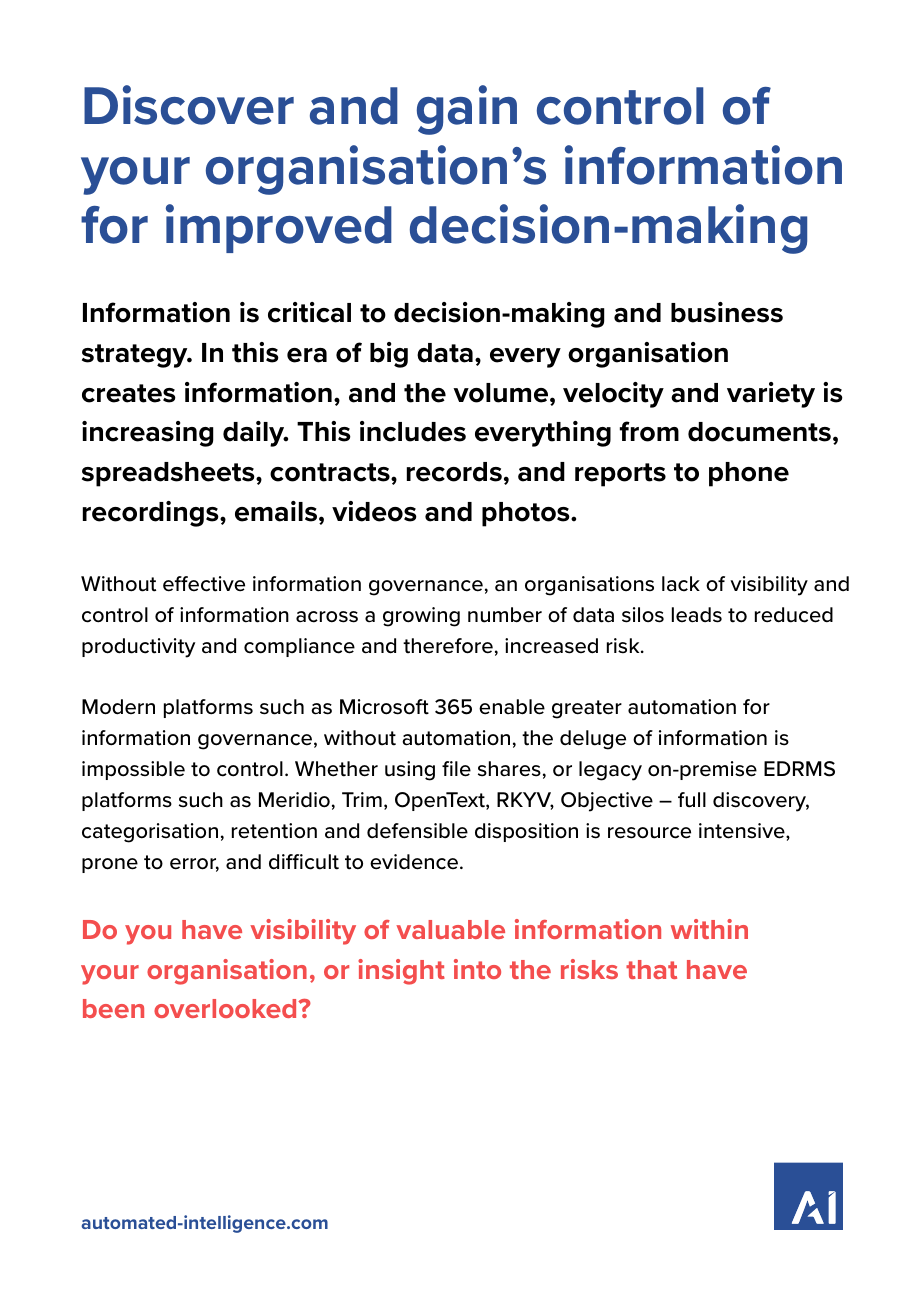 This image has width=924, height=1311. I want to click on business, so click(727, 312).
